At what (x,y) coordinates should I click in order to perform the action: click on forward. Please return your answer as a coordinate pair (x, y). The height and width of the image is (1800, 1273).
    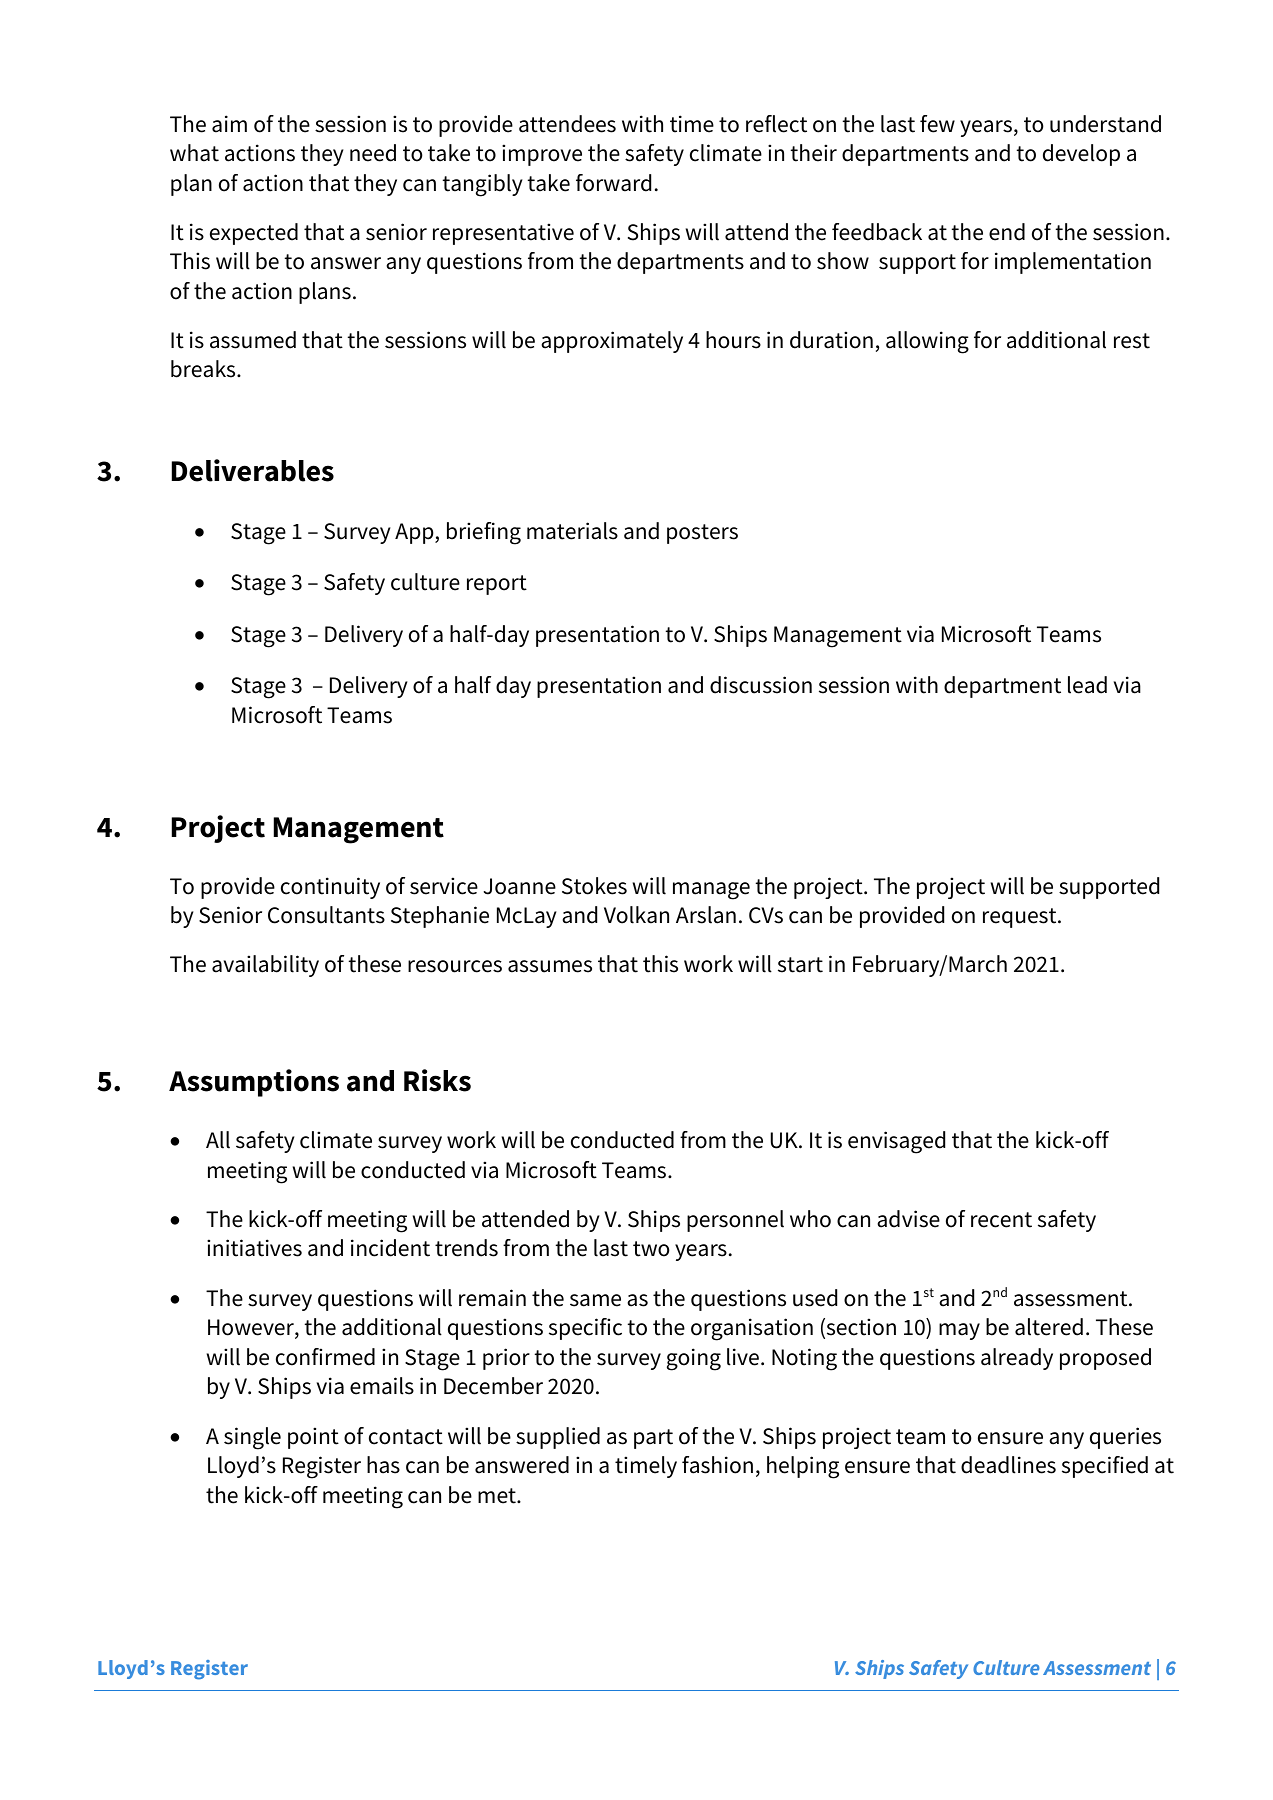
    Looking at the image, I should click on (613, 183).
